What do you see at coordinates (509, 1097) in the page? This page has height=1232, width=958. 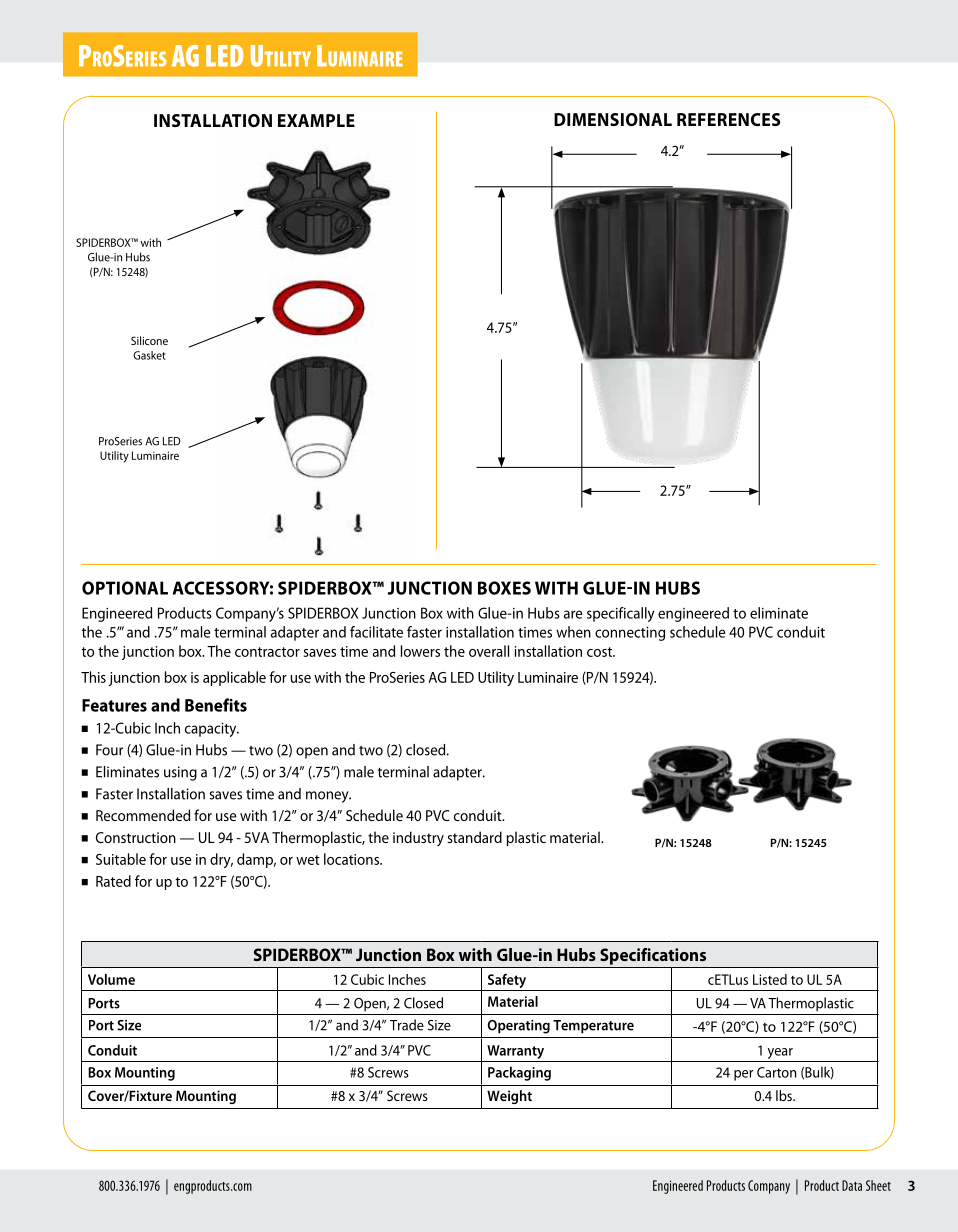 I see `Weight` at bounding box center [509, 1097].
